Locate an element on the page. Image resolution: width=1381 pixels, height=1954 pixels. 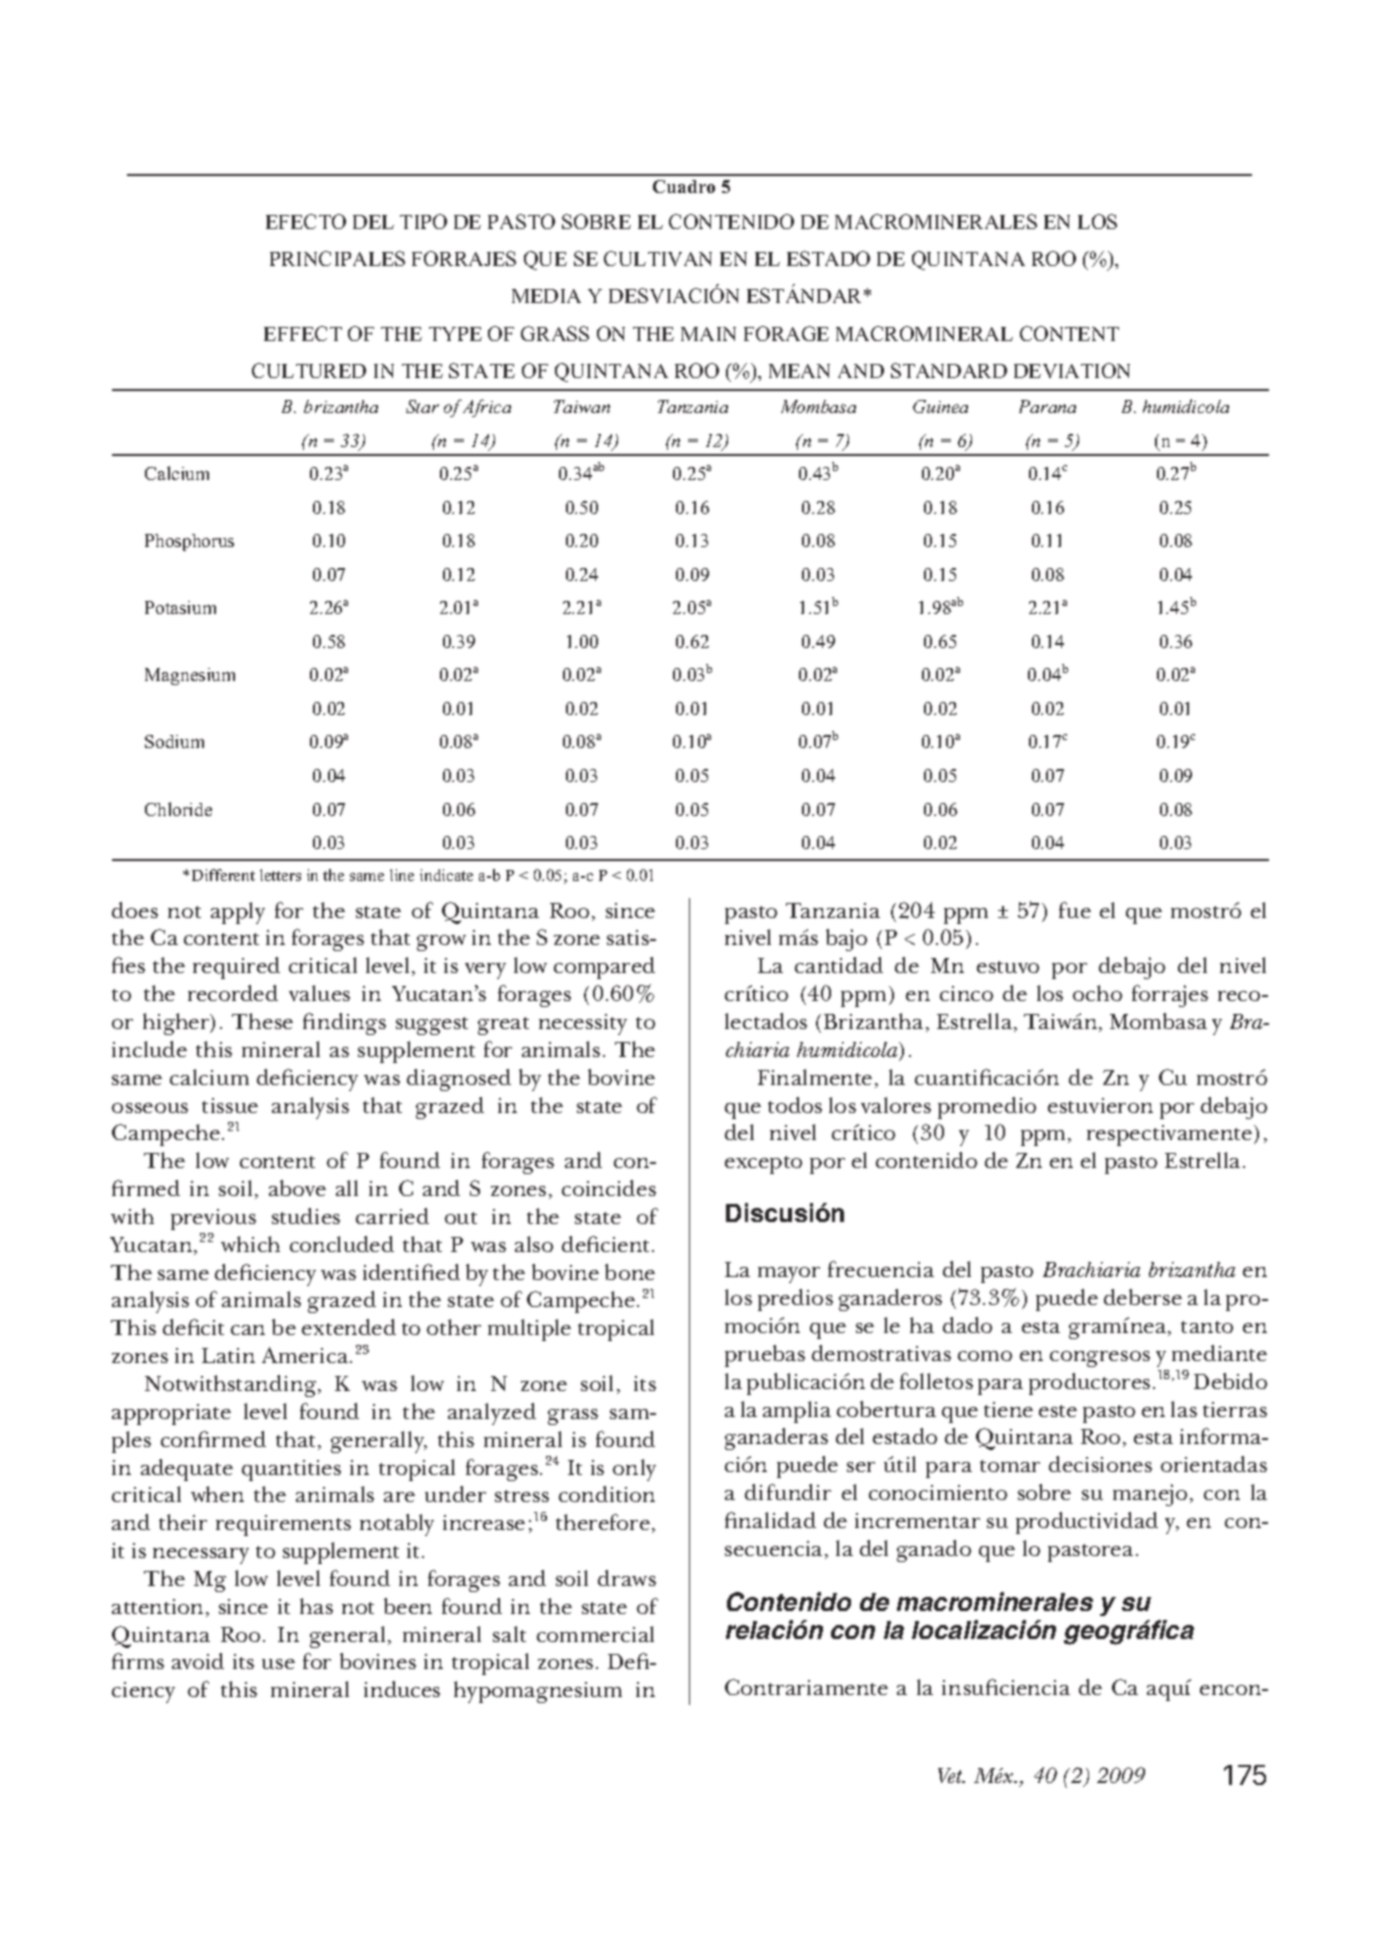
DEVIATION is located at coordinates (1072, 370).
